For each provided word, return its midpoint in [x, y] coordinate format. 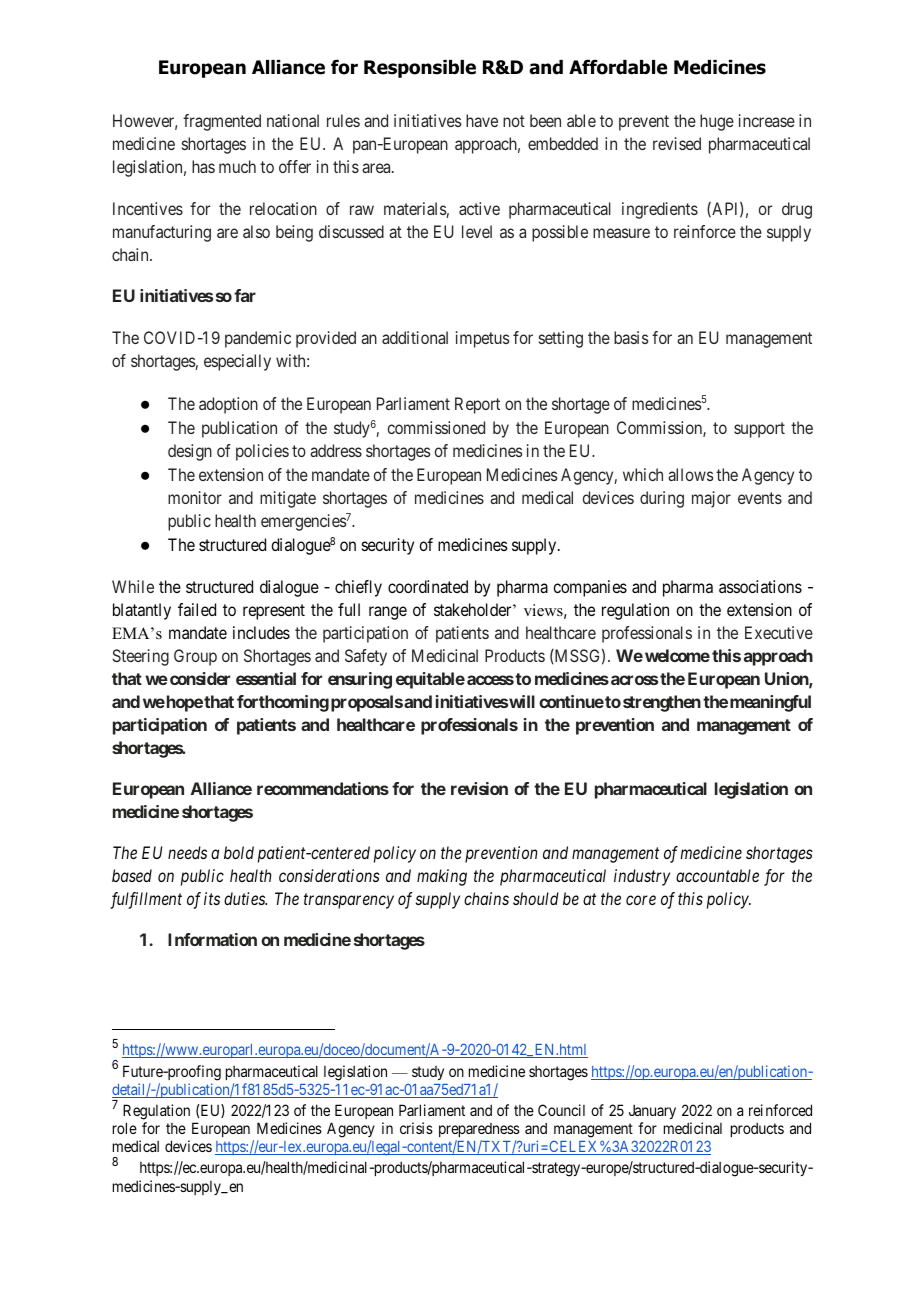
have [482, 120]
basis [631, 337]
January [652, 1111]
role [125, 1128]
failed [197, 609]
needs [187, 852]
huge [717, 122]
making [442, 877]
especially [237, 362]
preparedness [479, 1132]
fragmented [222, 122]
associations [760, 586]
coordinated [428, 586]
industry [642, 877]
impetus [482, 339]
